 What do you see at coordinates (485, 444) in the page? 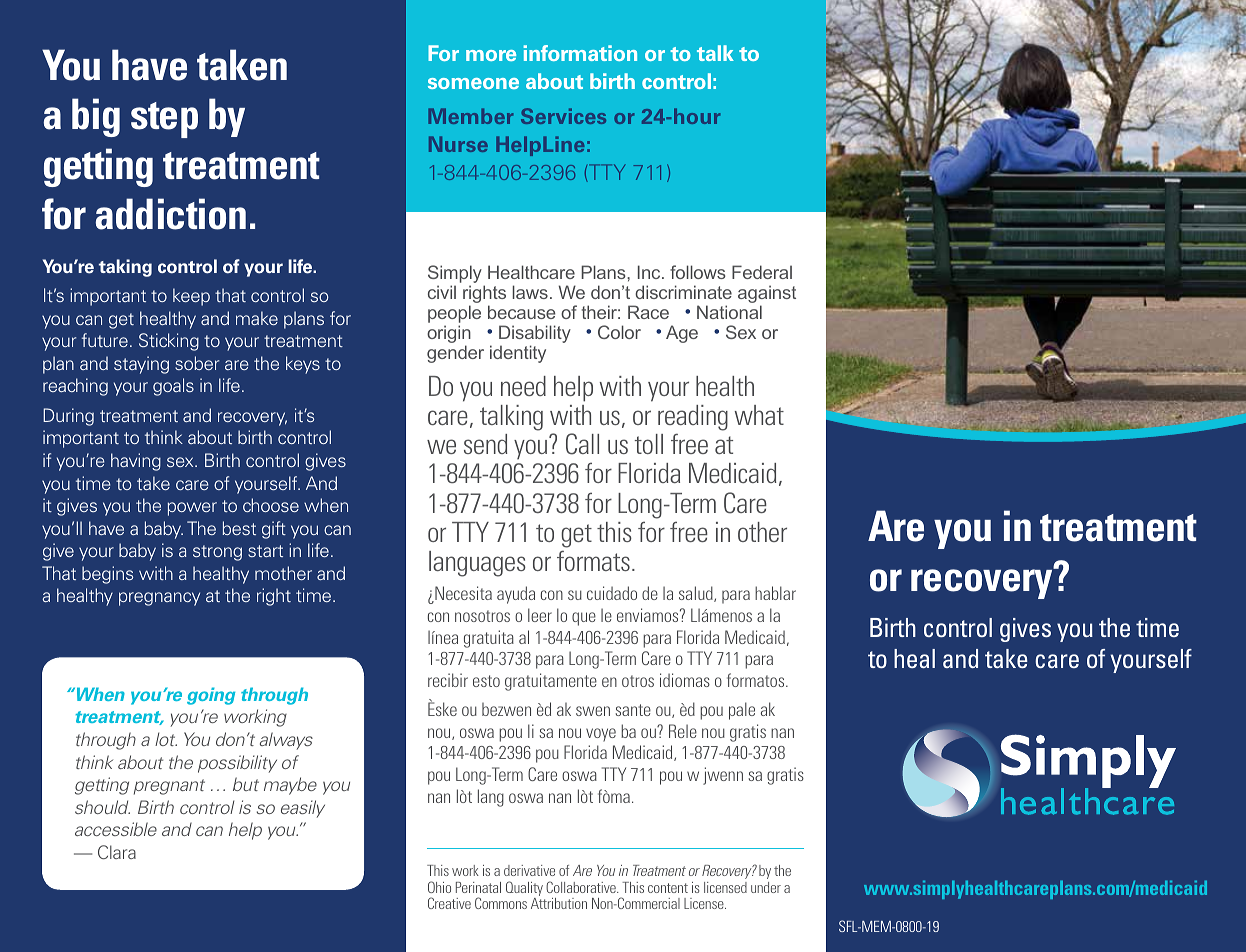
I see `send` at bounding box center [485, 444].
